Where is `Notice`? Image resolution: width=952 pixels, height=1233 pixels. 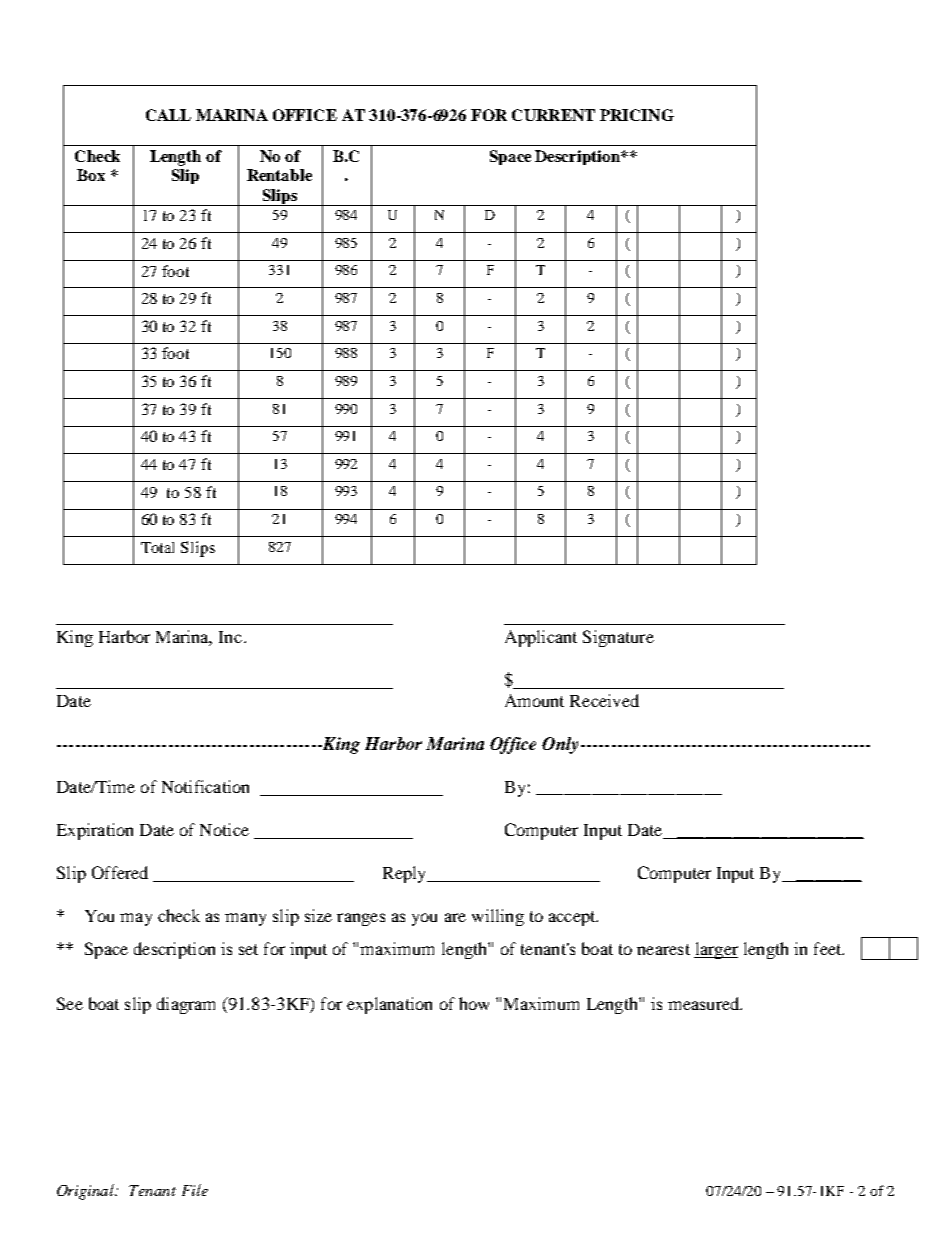
Notice is located at coordinates (224, 829).
